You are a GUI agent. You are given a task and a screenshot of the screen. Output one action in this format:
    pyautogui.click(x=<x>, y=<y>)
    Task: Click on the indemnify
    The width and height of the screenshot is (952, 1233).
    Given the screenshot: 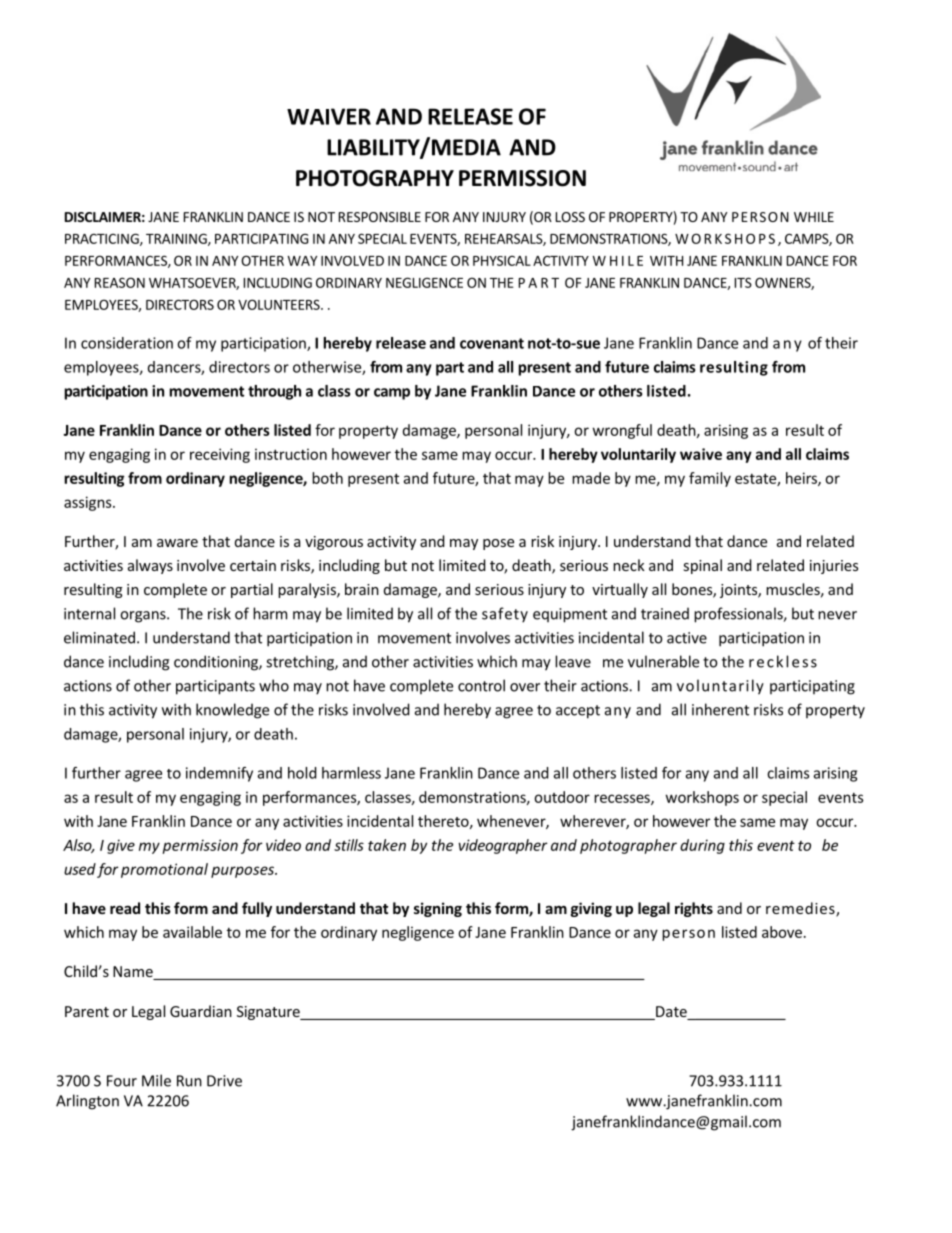 What is the action you would take?
    pyautogui.click(x=219, y=774)
